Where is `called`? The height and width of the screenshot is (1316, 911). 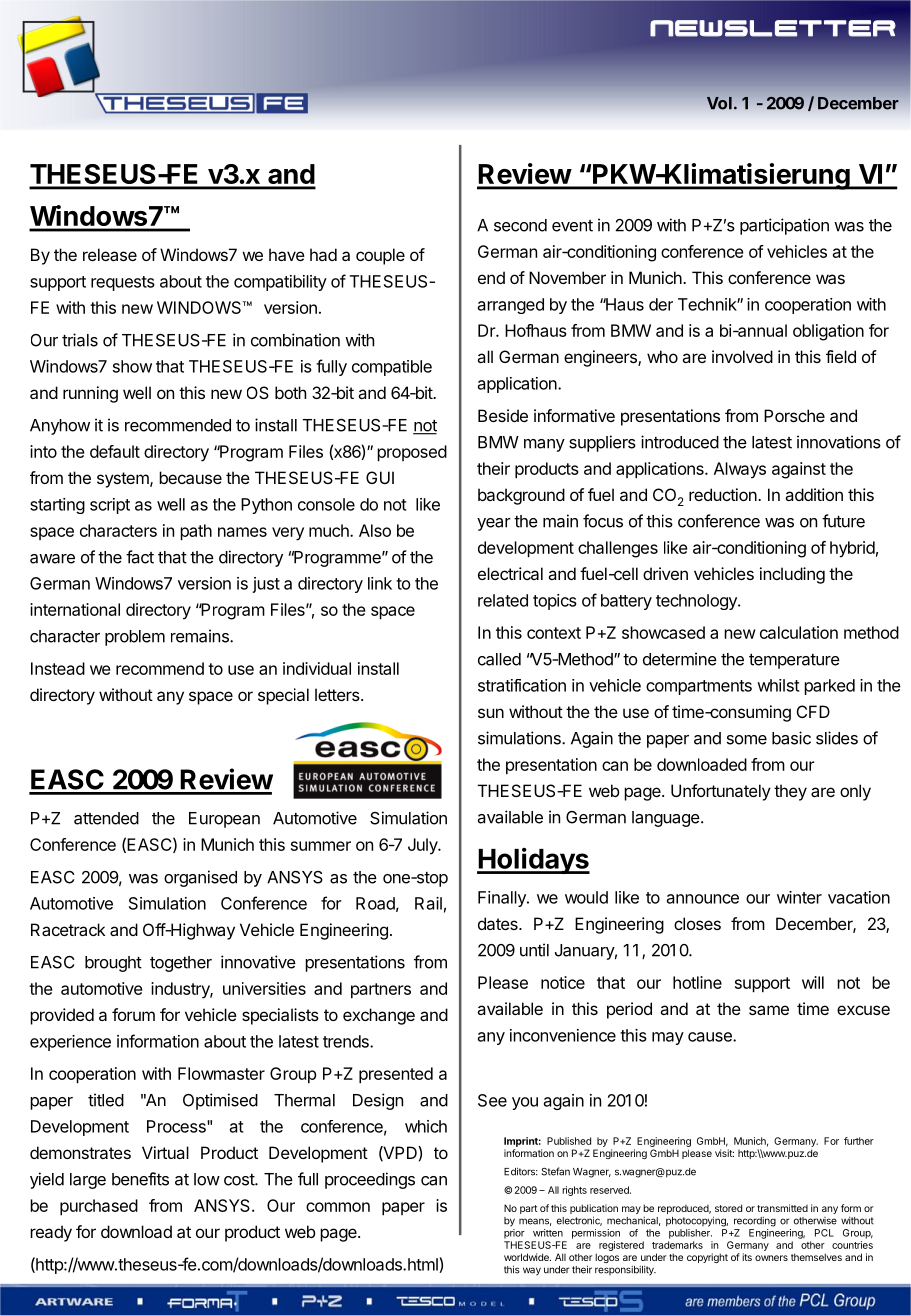 called is located at coordinates (499, 659).
